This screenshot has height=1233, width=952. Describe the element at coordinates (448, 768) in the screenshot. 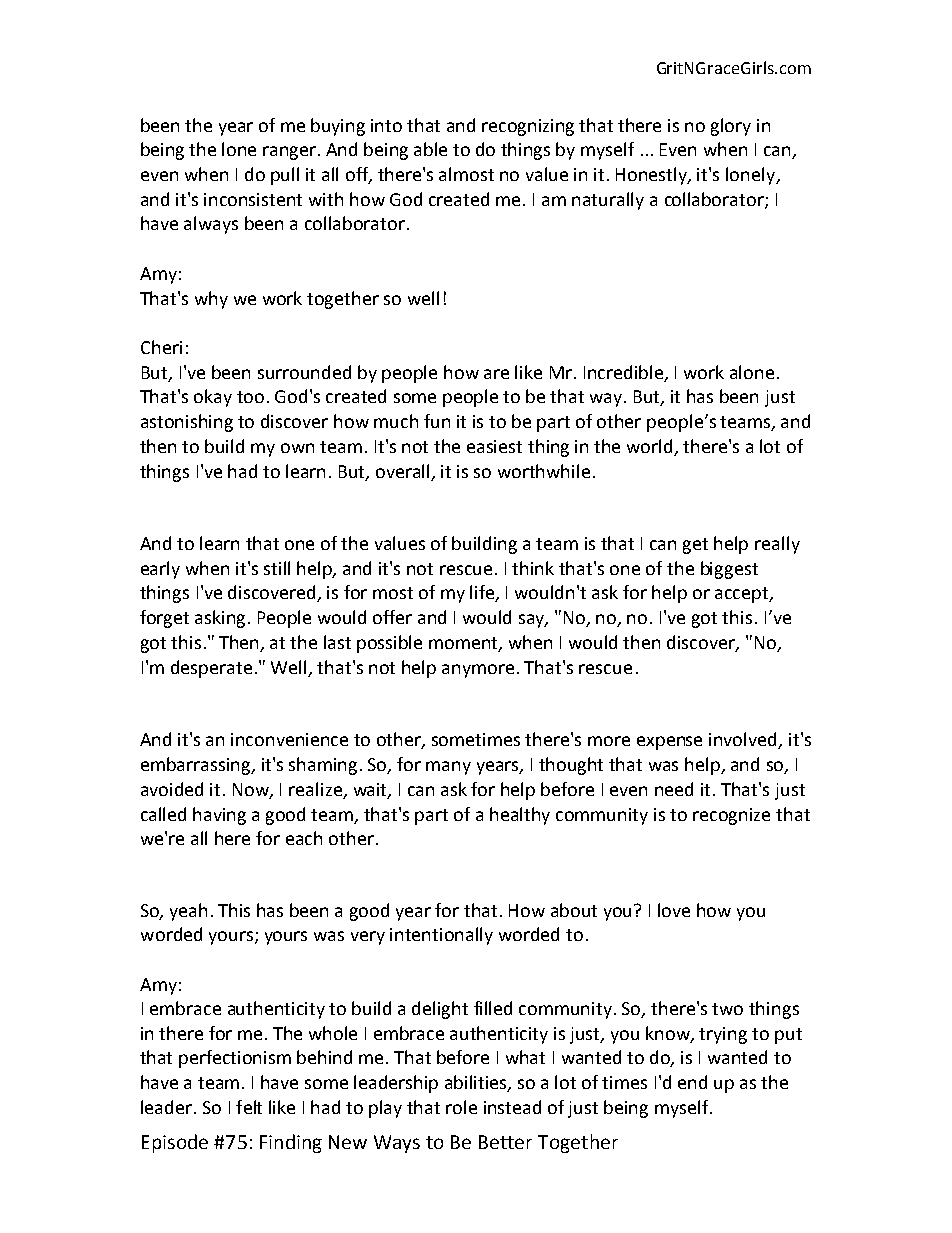

I see `many` at that location.
